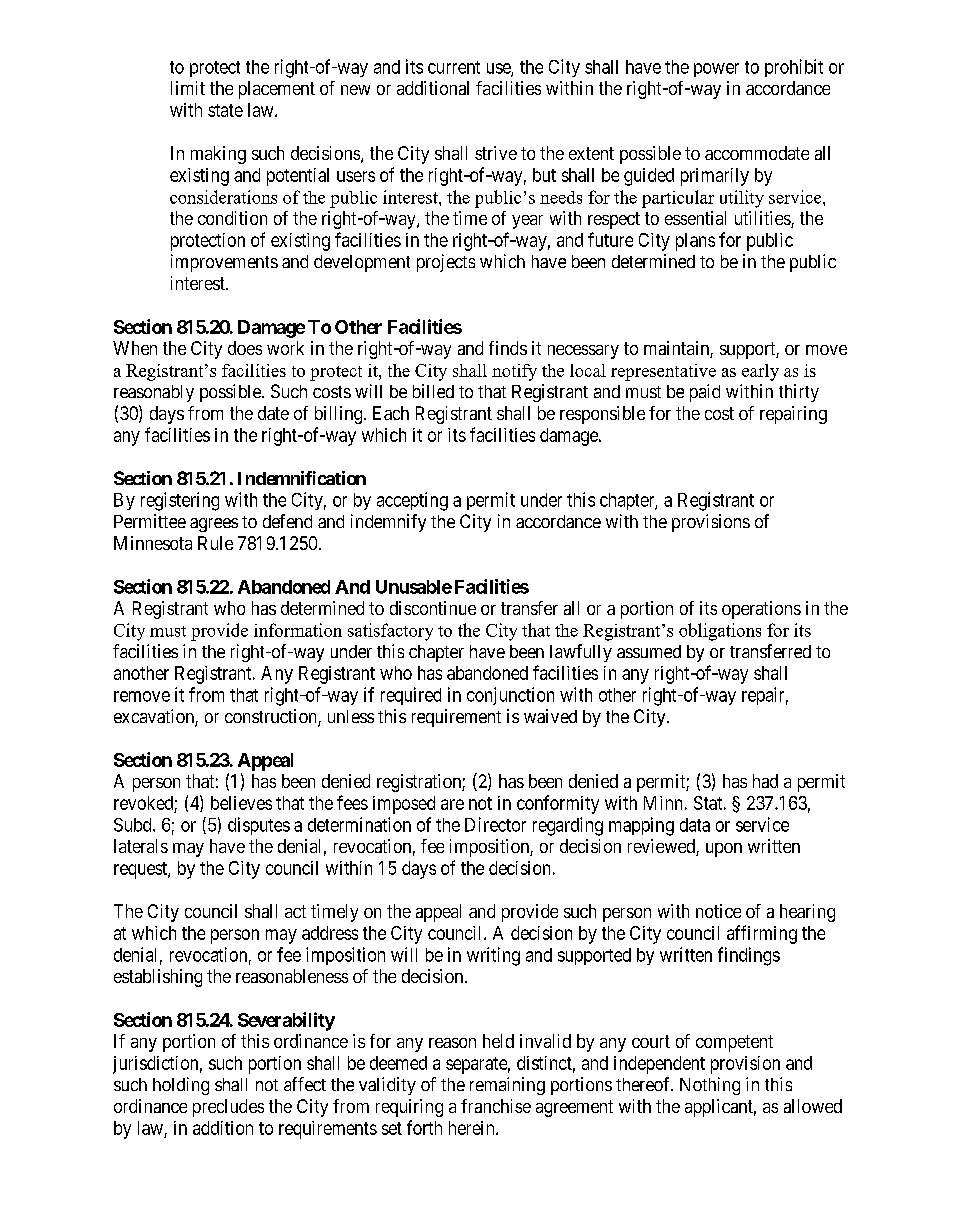 This screenshot has width=960, height=1232. I want to click on Nothing, so click(710, 1086).
